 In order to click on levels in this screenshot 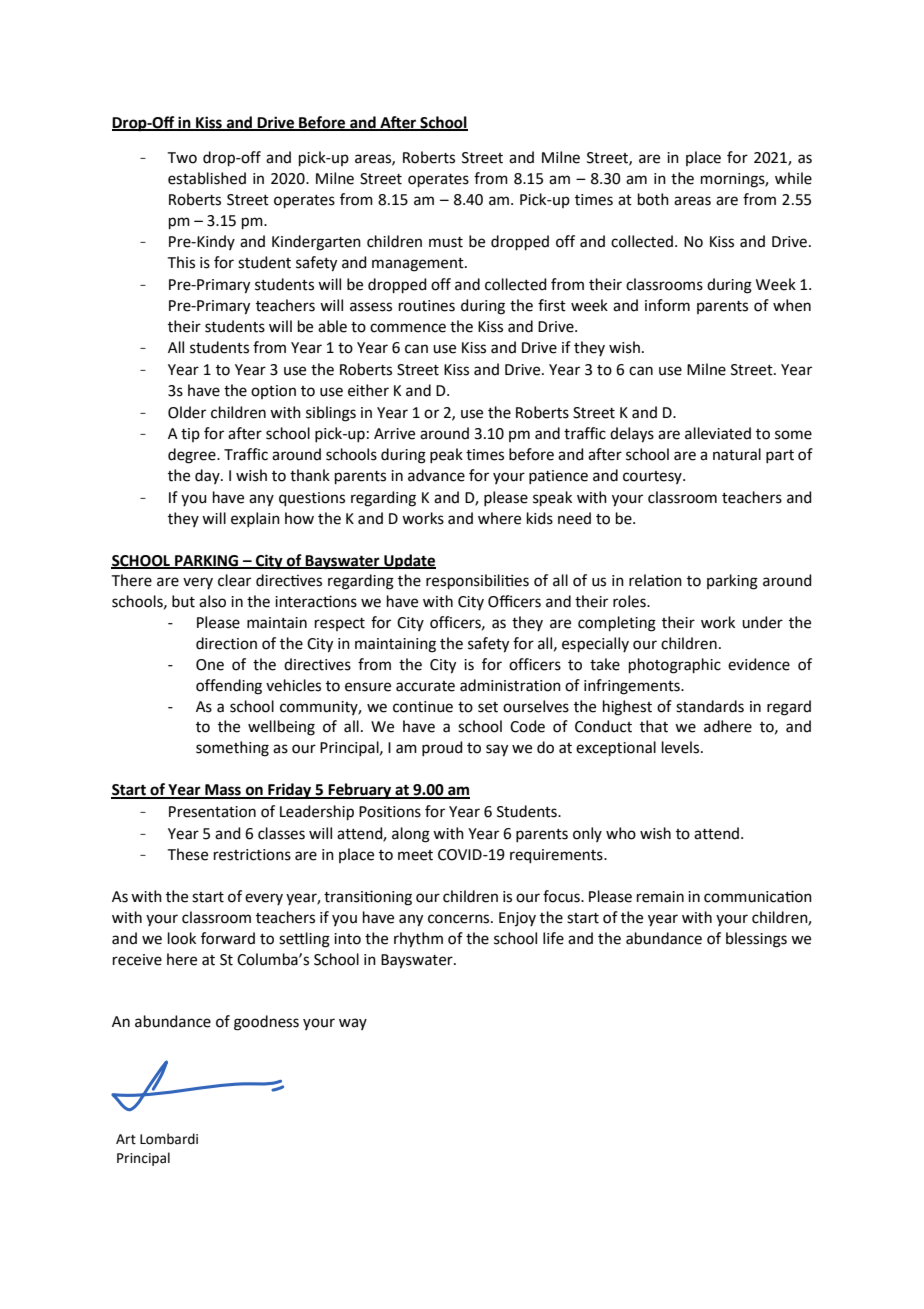, I will do `click(682, 747)`.
